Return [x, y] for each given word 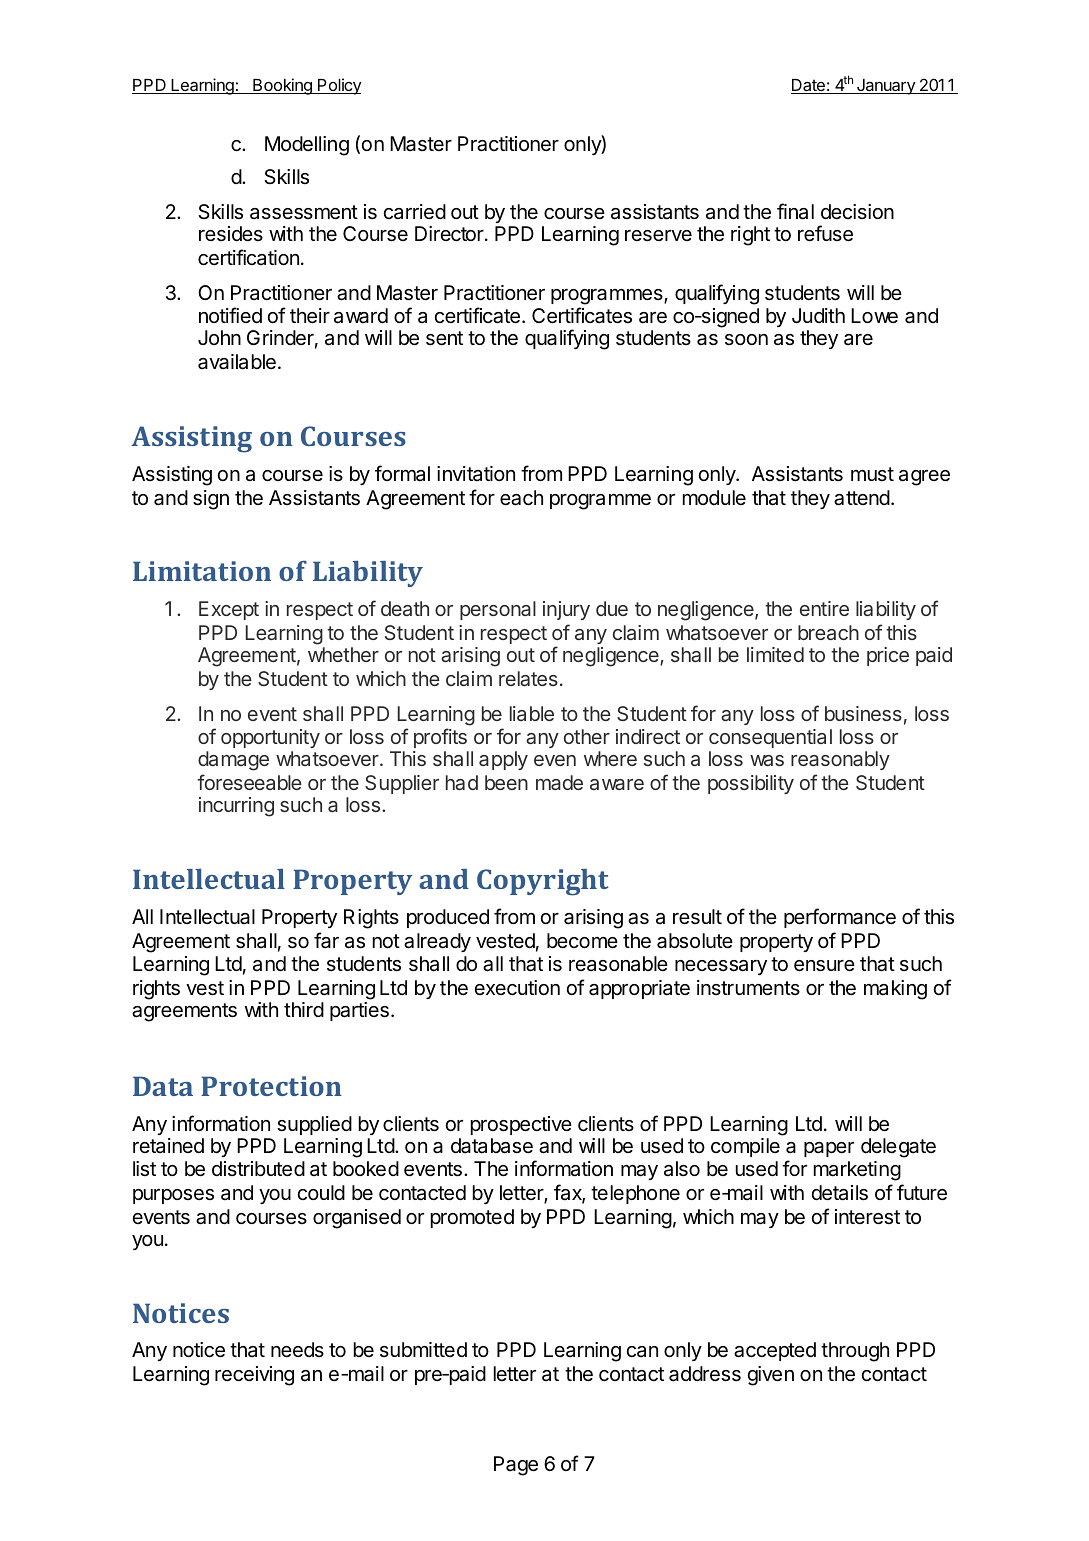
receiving [254, 1376]
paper [829, 1149]
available [237, 362]
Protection [271, 1086]
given [771, 1376]
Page [516, 1466]
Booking [282, 86]
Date [809, 86]
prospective [521, 1125]
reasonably [840, 760]
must [872, 474]
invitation [476, 473]
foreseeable [249, 782]
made [559, 782]
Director [449, 234]
